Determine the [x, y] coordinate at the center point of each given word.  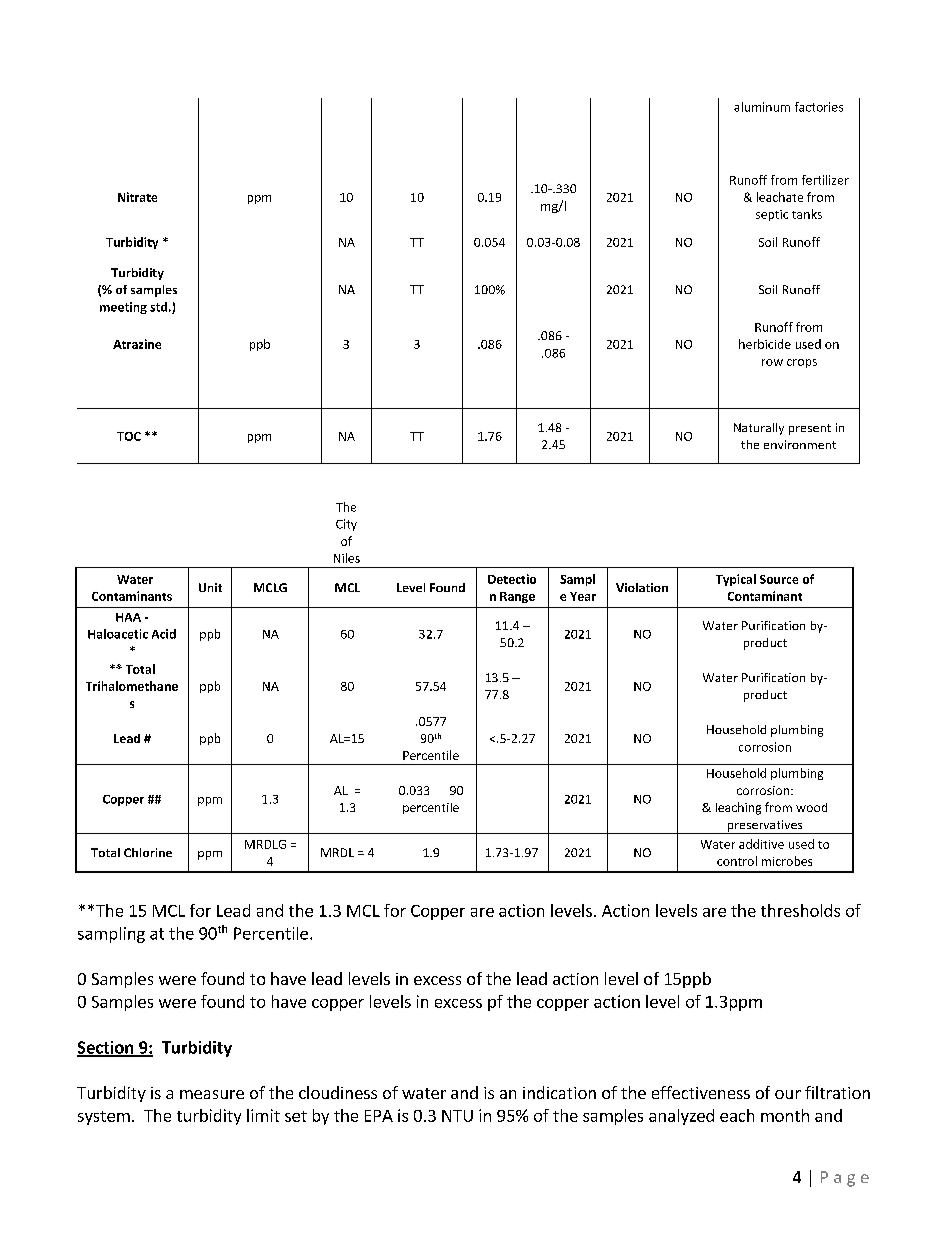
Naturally [759, 429]
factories [819, 107]
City [346, 525]
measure [212, 1094]
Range [517, 597]
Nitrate [137, 197]
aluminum [762, 107]
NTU [457, 1116]
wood [811, 807]
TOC [129, 436]
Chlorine [148, 852]
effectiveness [701, 1092]
